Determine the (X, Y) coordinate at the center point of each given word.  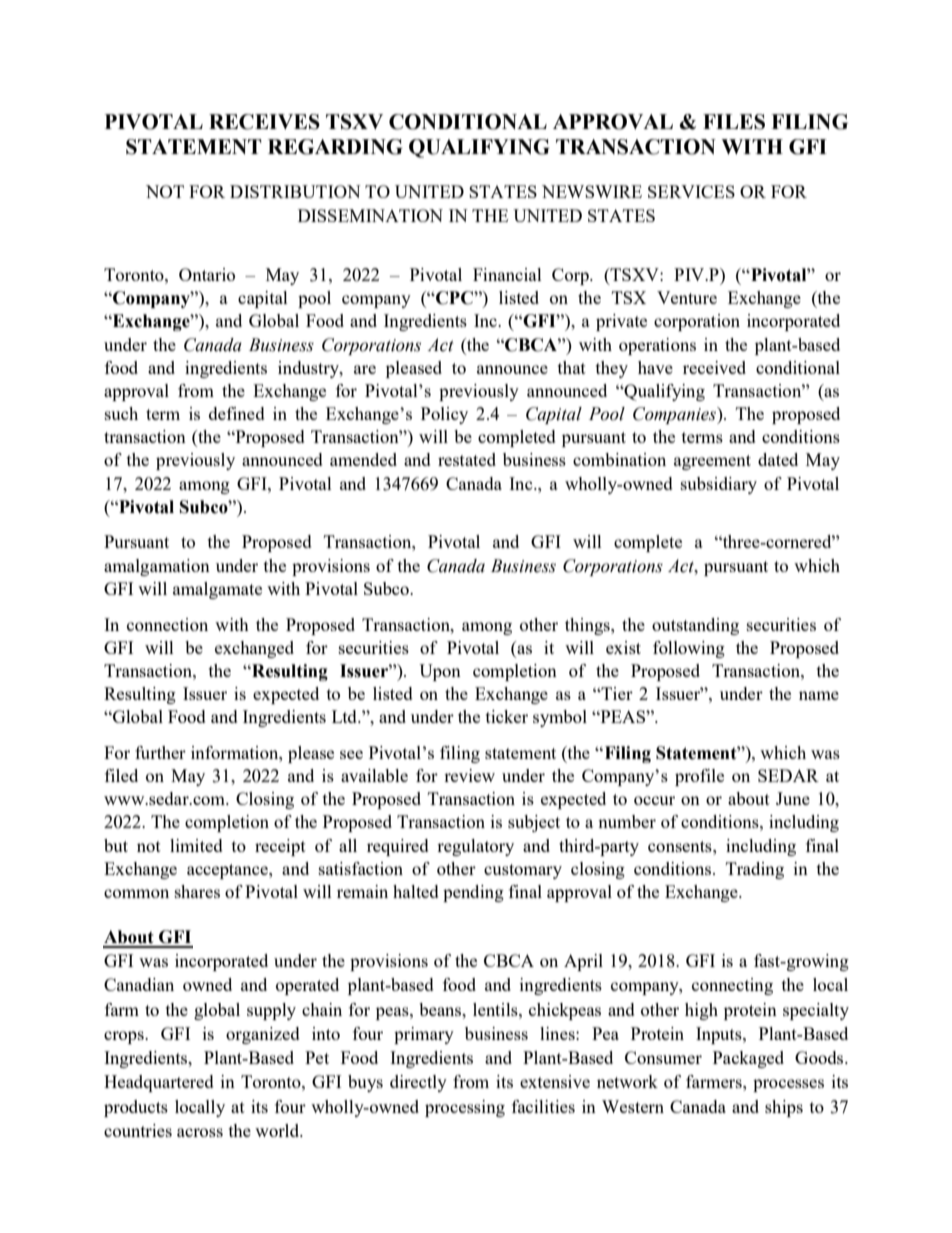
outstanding (695, 626)
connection (167, 624)
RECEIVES (264, 122)
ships (784, 1108)
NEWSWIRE (592, 191)
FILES (734, 122)
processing (465, 1108)
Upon (440, 672)
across (200, 1132)
